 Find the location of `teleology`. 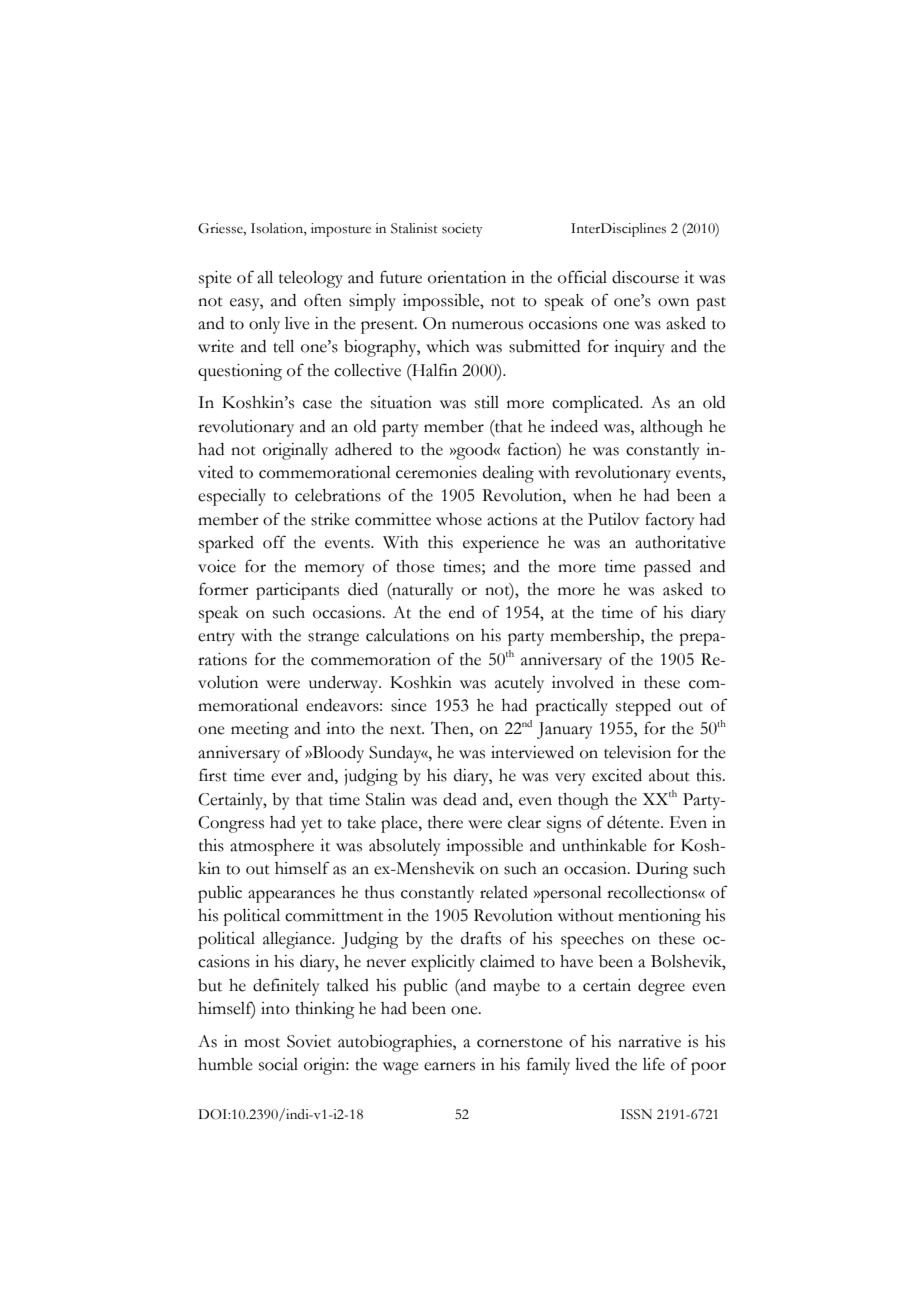

teleology is located at coordinates (311, 279).
